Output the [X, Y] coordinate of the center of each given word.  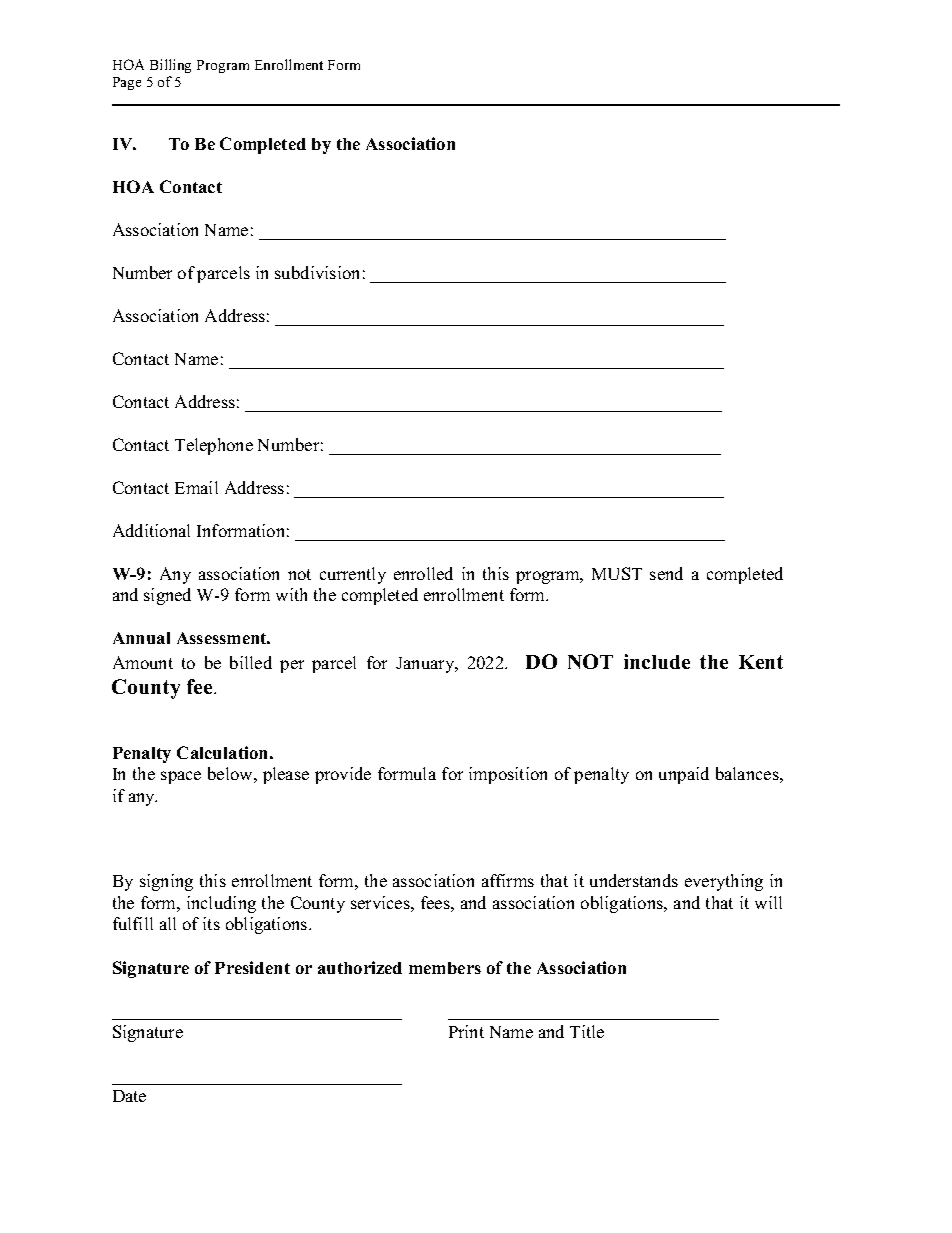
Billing [170, 66]
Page [127, 83]
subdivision [317, 272]
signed [167, 596]
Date [129, 1096]
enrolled [423, 573]
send [666, 573]
